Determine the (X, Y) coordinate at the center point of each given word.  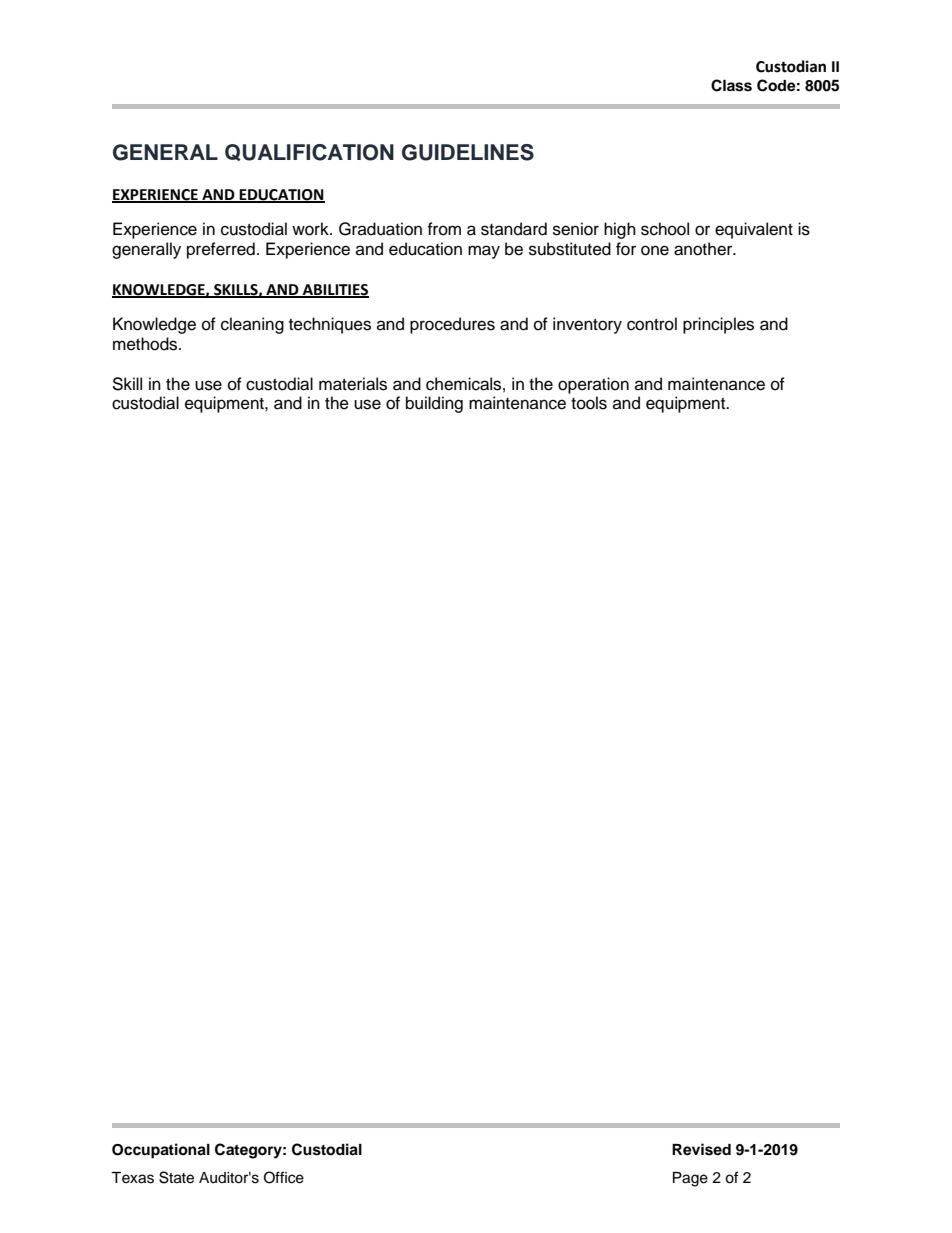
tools (589, 403)
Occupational (161, 1151)
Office (284, 1177)
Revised (701, 1149)
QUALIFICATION (309, 152)
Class (731, 85)
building (434, 404)
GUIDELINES (468, 152)
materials (353, 384)
